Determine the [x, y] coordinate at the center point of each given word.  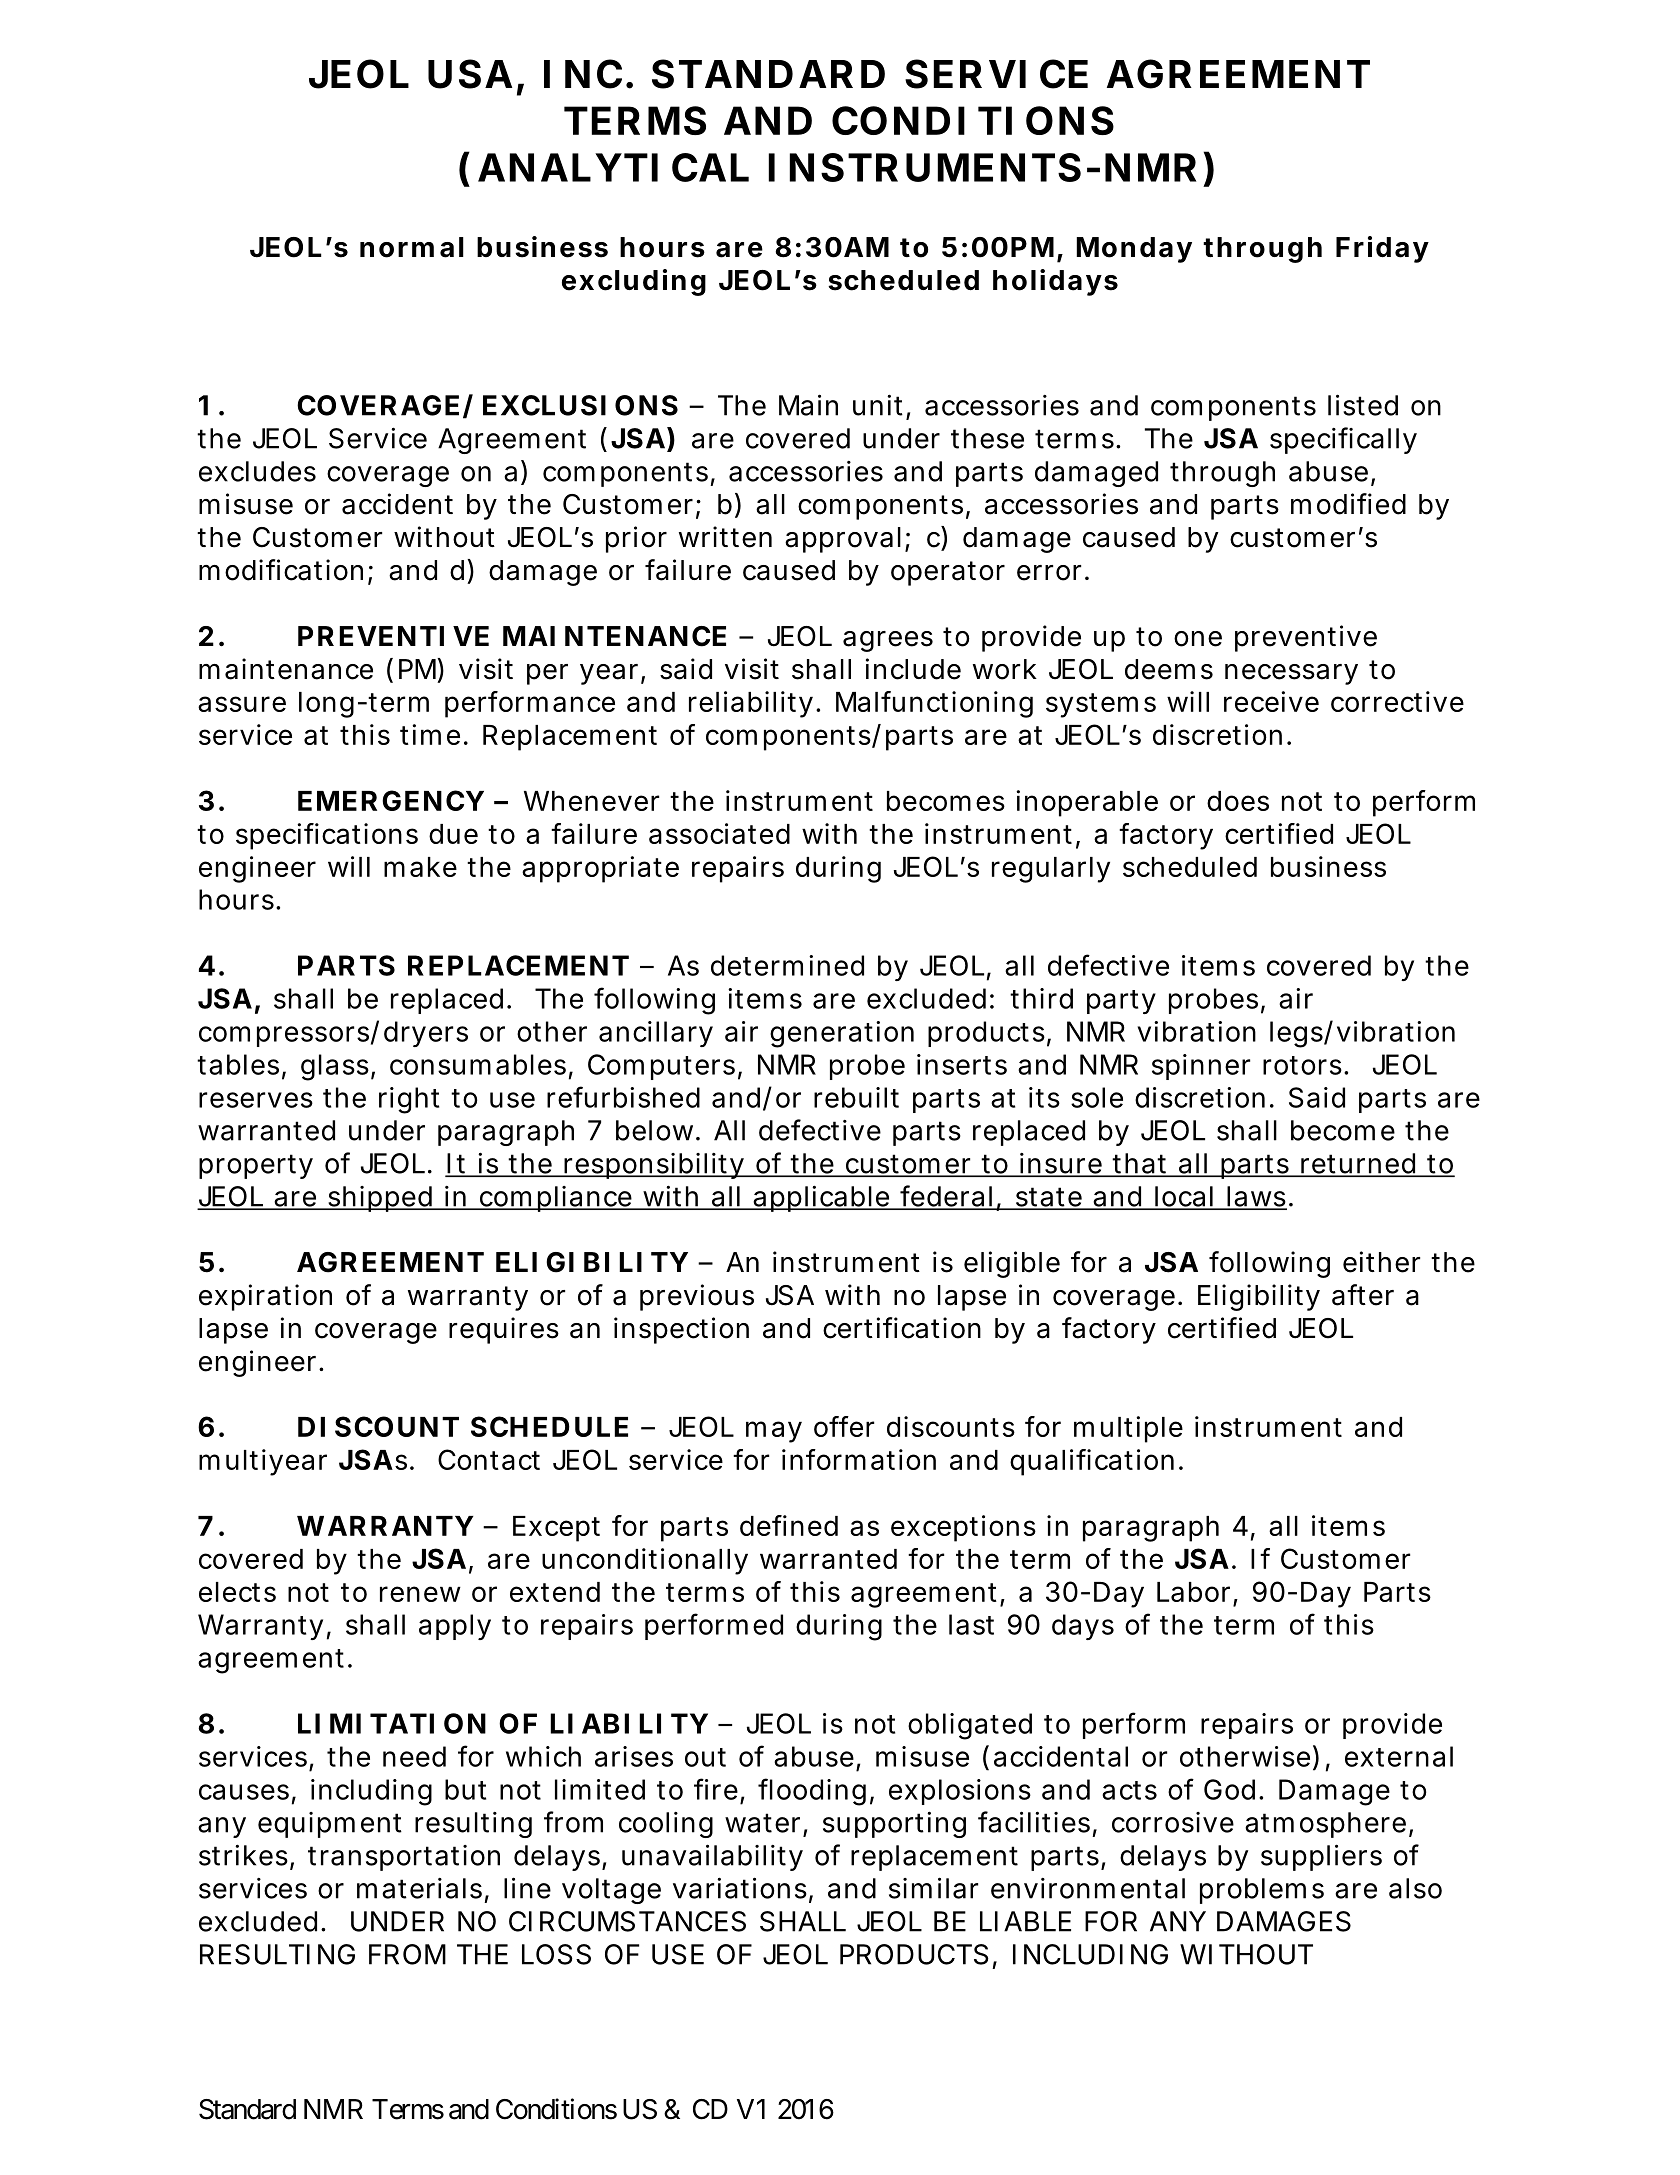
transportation [404, 1858]
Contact [489, 1459]
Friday [1382, 249]
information [859, 1459]
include [913, 669]
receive [1271, 701]
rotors [1302, 1065]
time [430, 734]
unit [878, 405]
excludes [257, 471]
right [409, 1100]
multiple [1128, 1429]
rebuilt [856, 1097]
